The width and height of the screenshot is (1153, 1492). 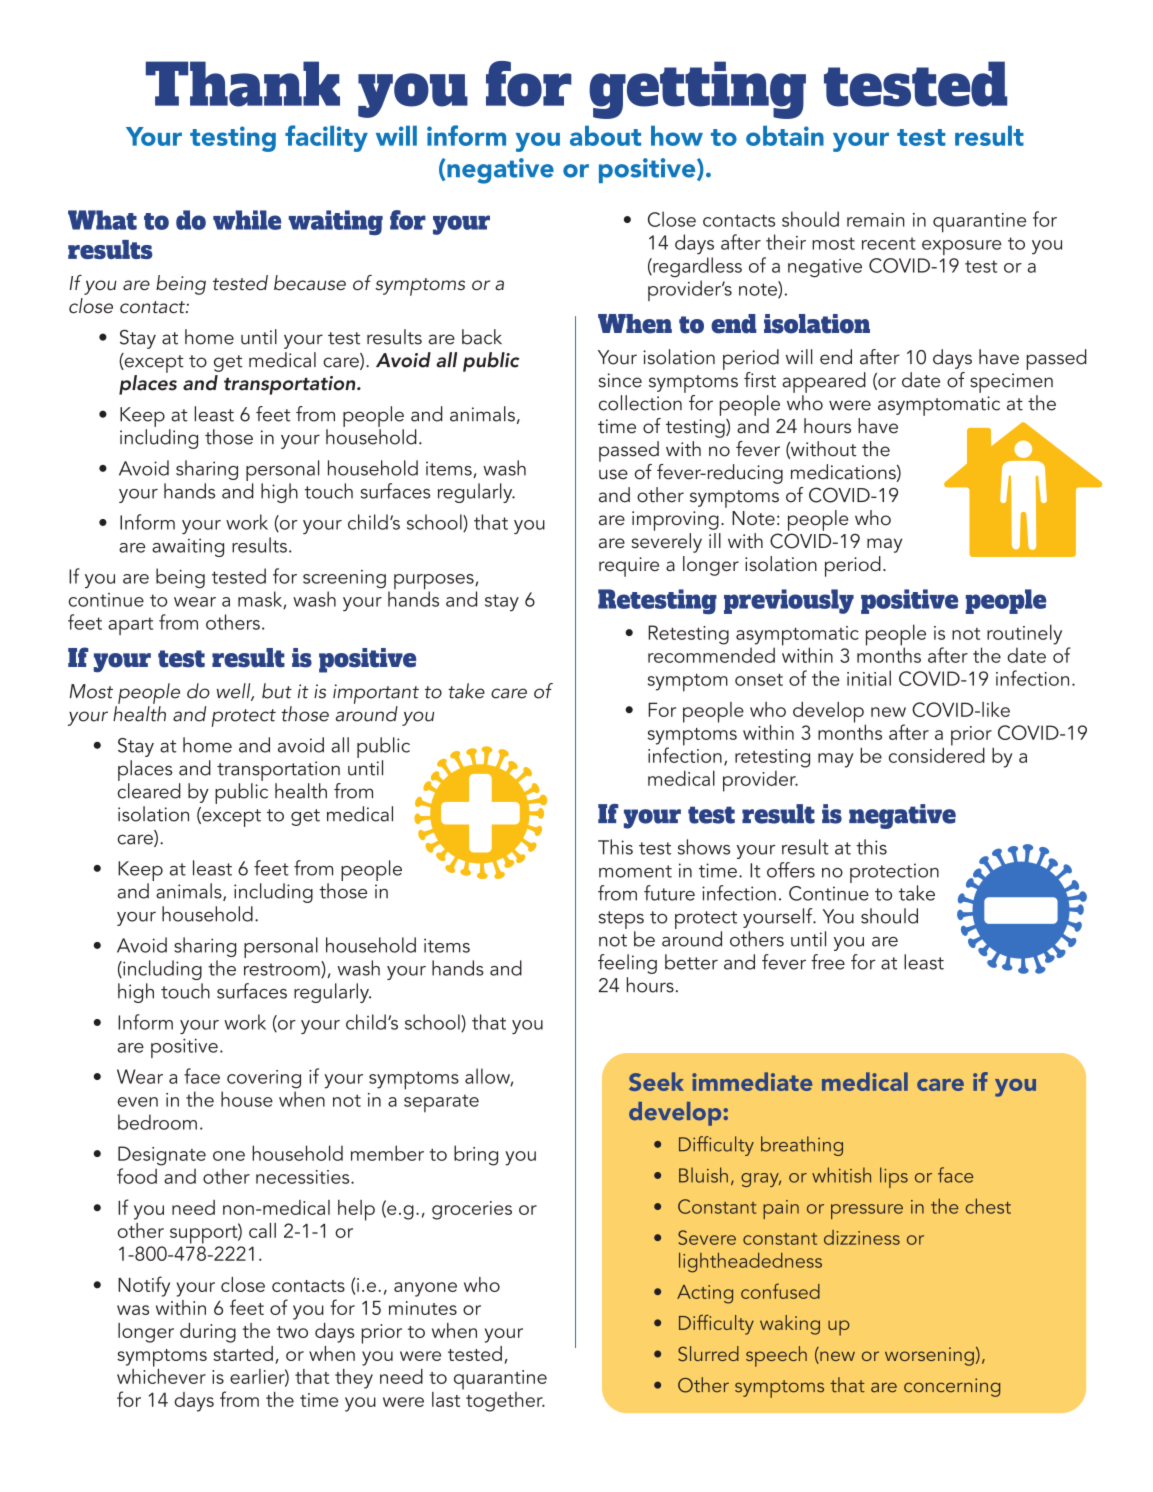 I want to click on free, so click(x=828, y=962).
